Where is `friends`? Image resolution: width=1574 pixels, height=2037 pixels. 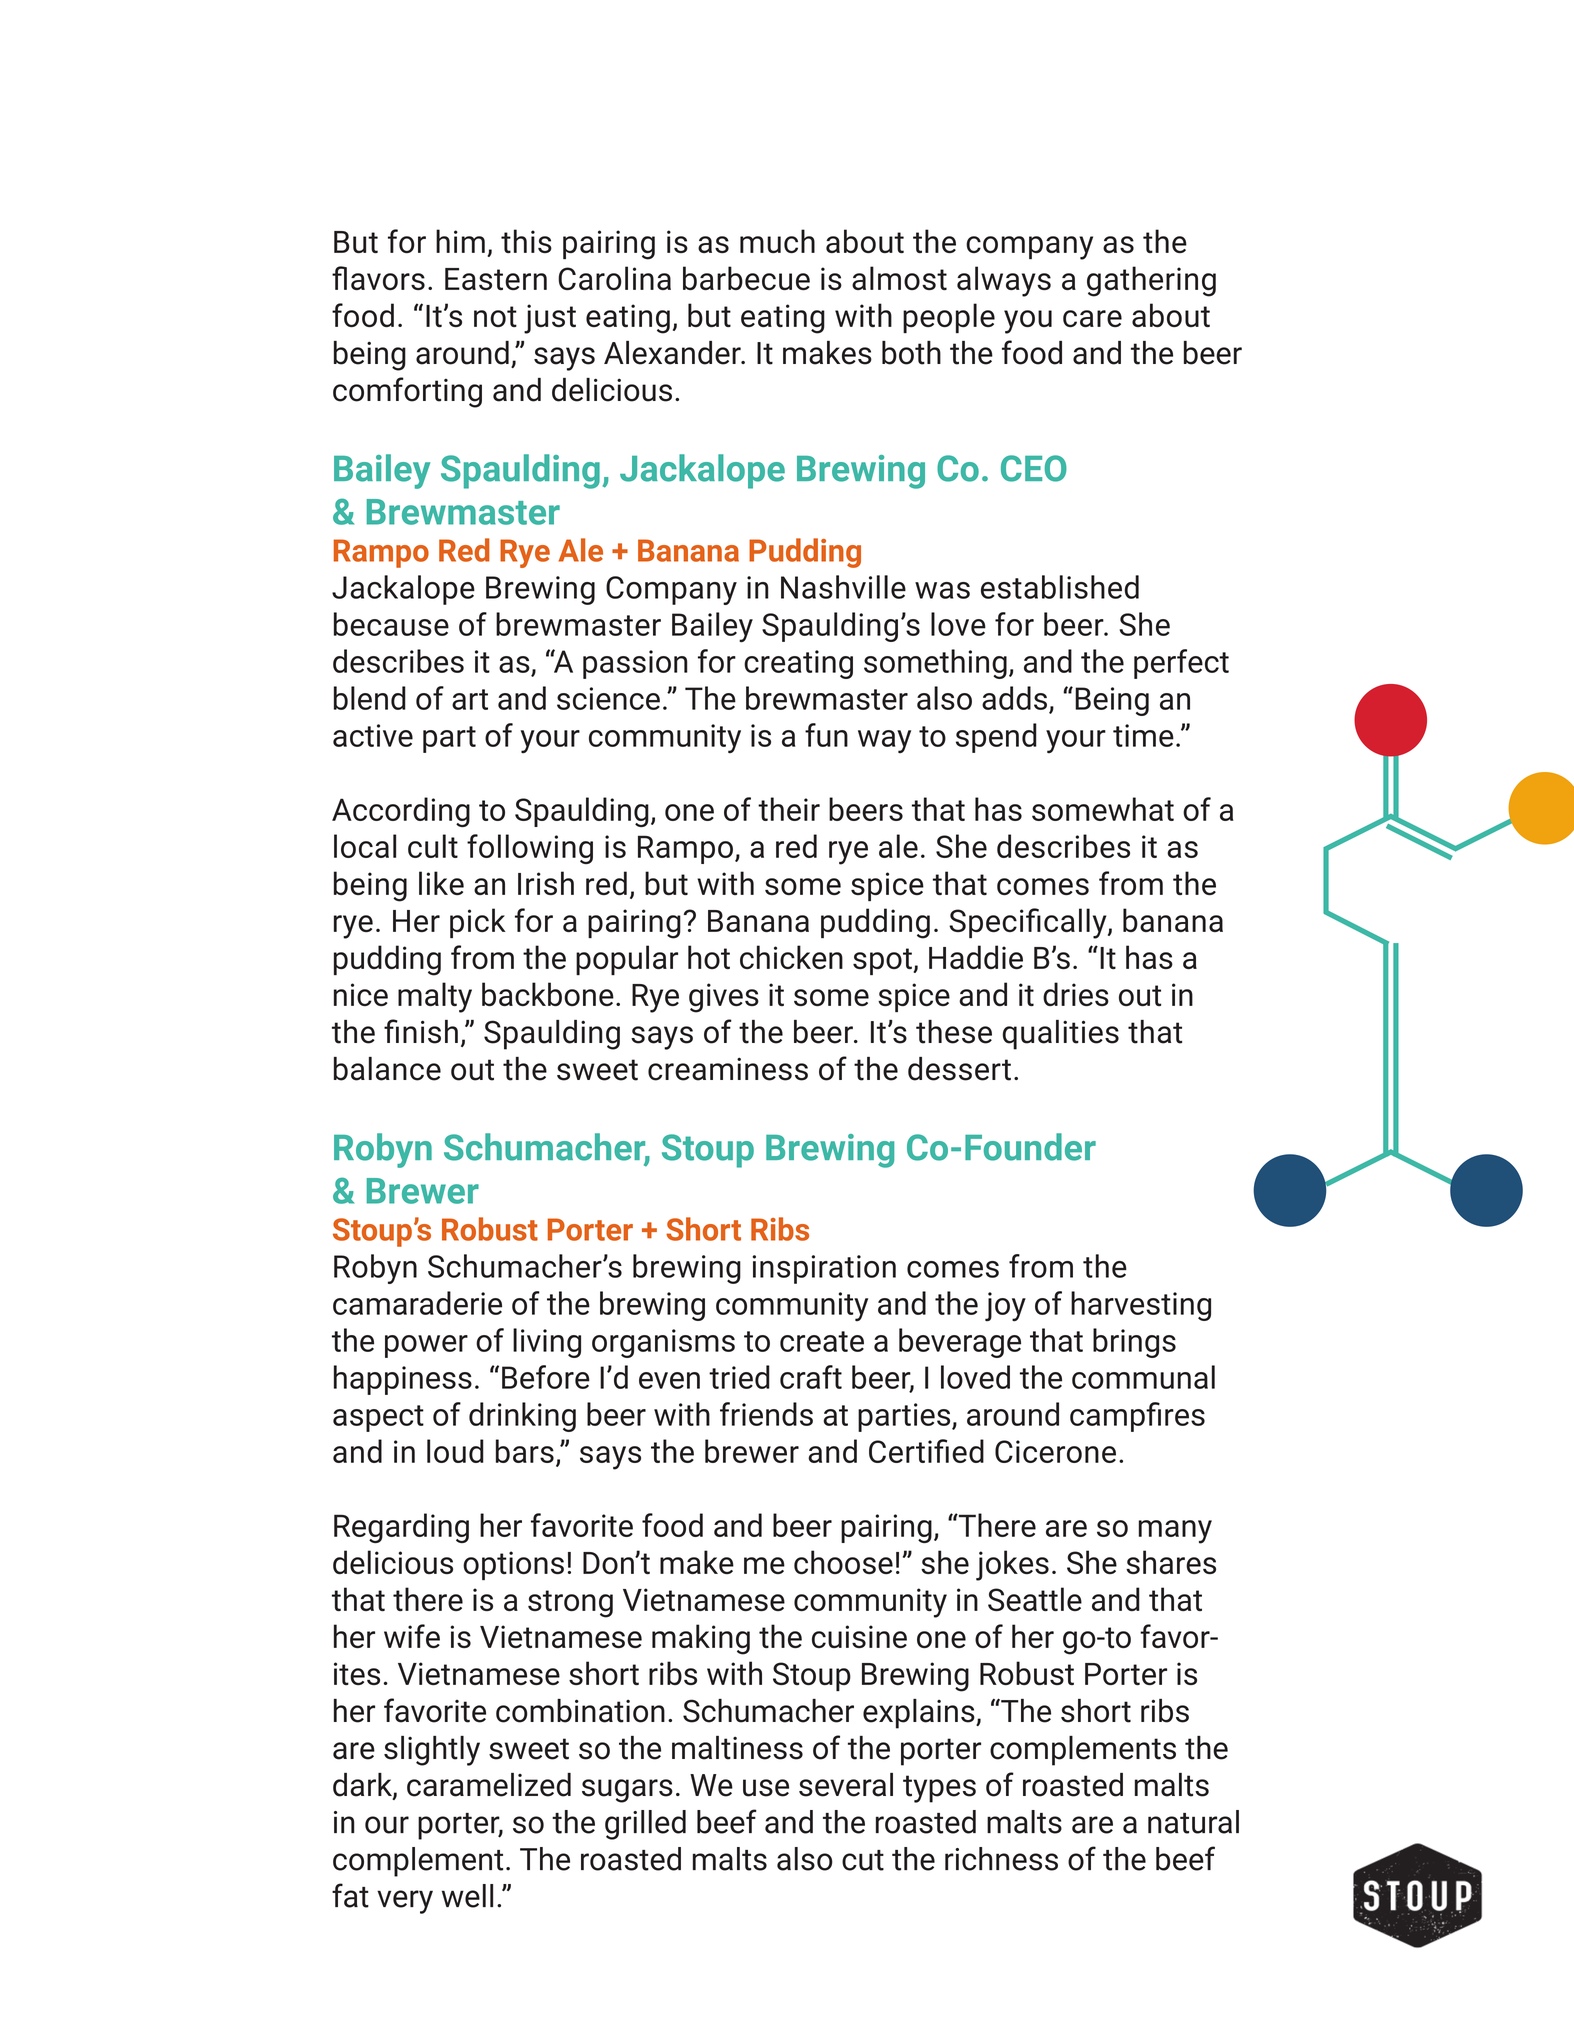 friends is located at coordinates (766, 1414).
